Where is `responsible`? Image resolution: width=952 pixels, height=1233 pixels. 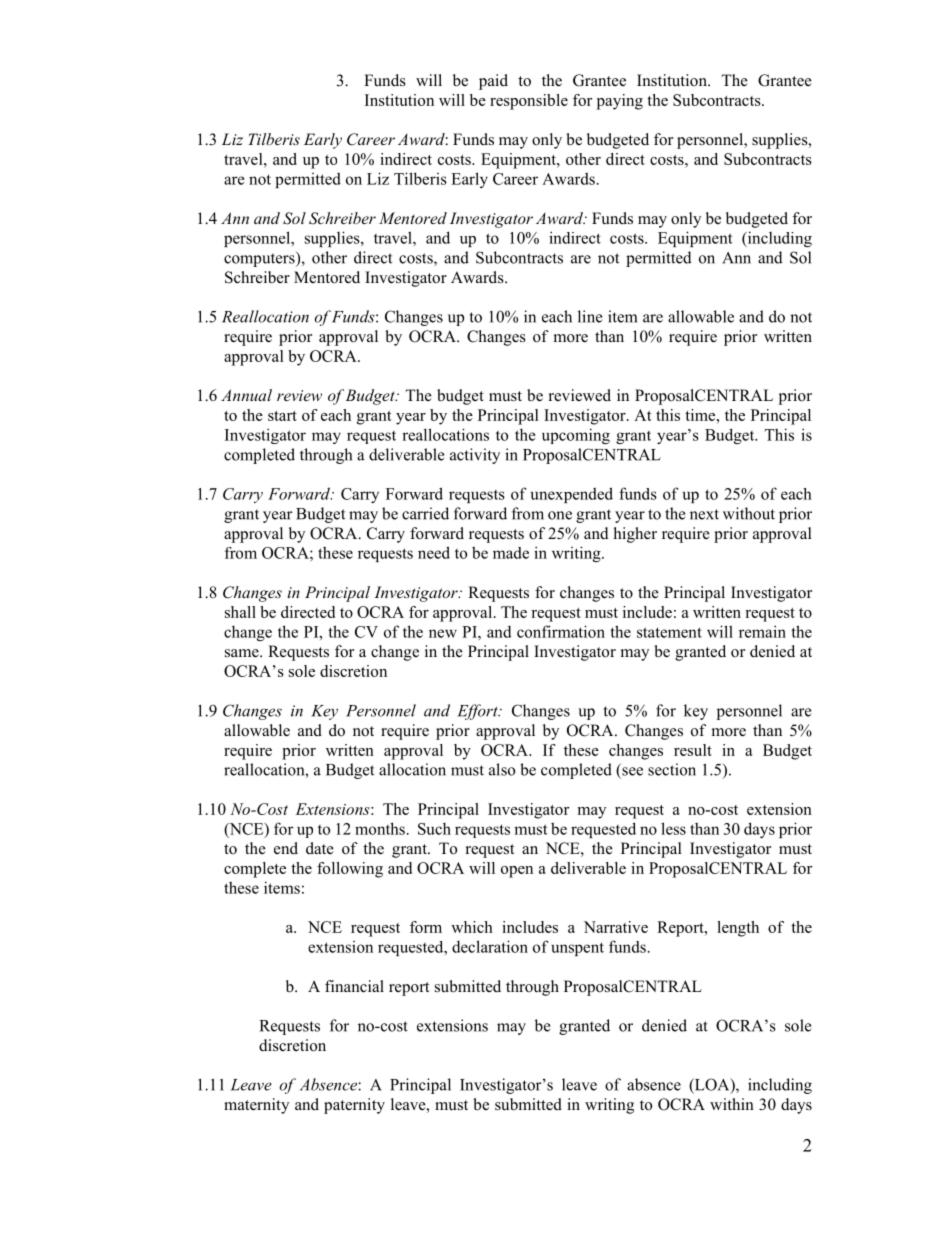 responsible is located at coordinates (529, 102).
